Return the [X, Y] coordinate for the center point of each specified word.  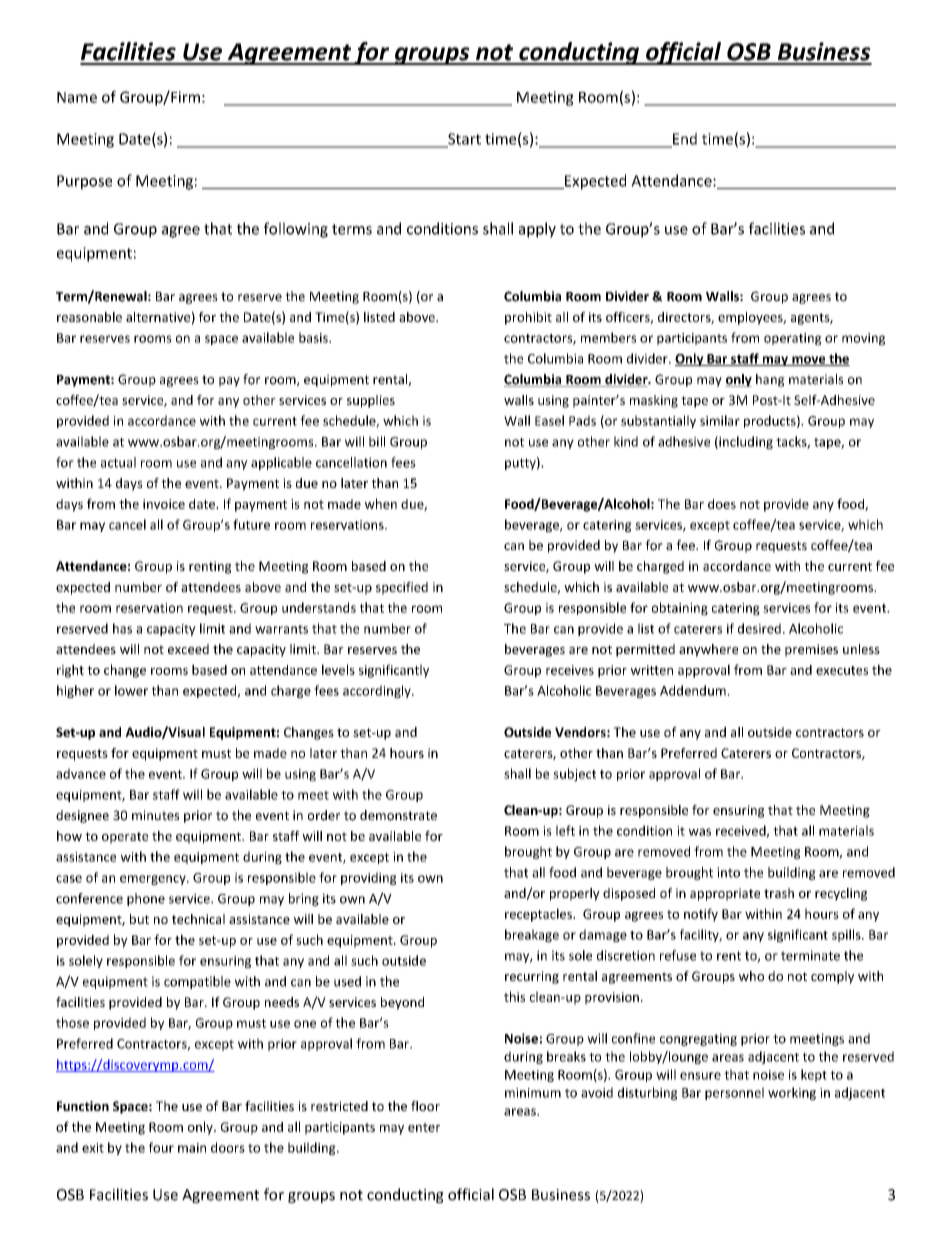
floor [425, 1106]
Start [463, 140]
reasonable [89, 317]
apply [537, 230]
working [792, 1093]
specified [402, 588]
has [122, 628]
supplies [371, 401]
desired [759, 628]
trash [779, 893]
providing [368, 878]
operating [793, 339]
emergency [154, 880]
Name [77, 97]
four [161, 1147]
